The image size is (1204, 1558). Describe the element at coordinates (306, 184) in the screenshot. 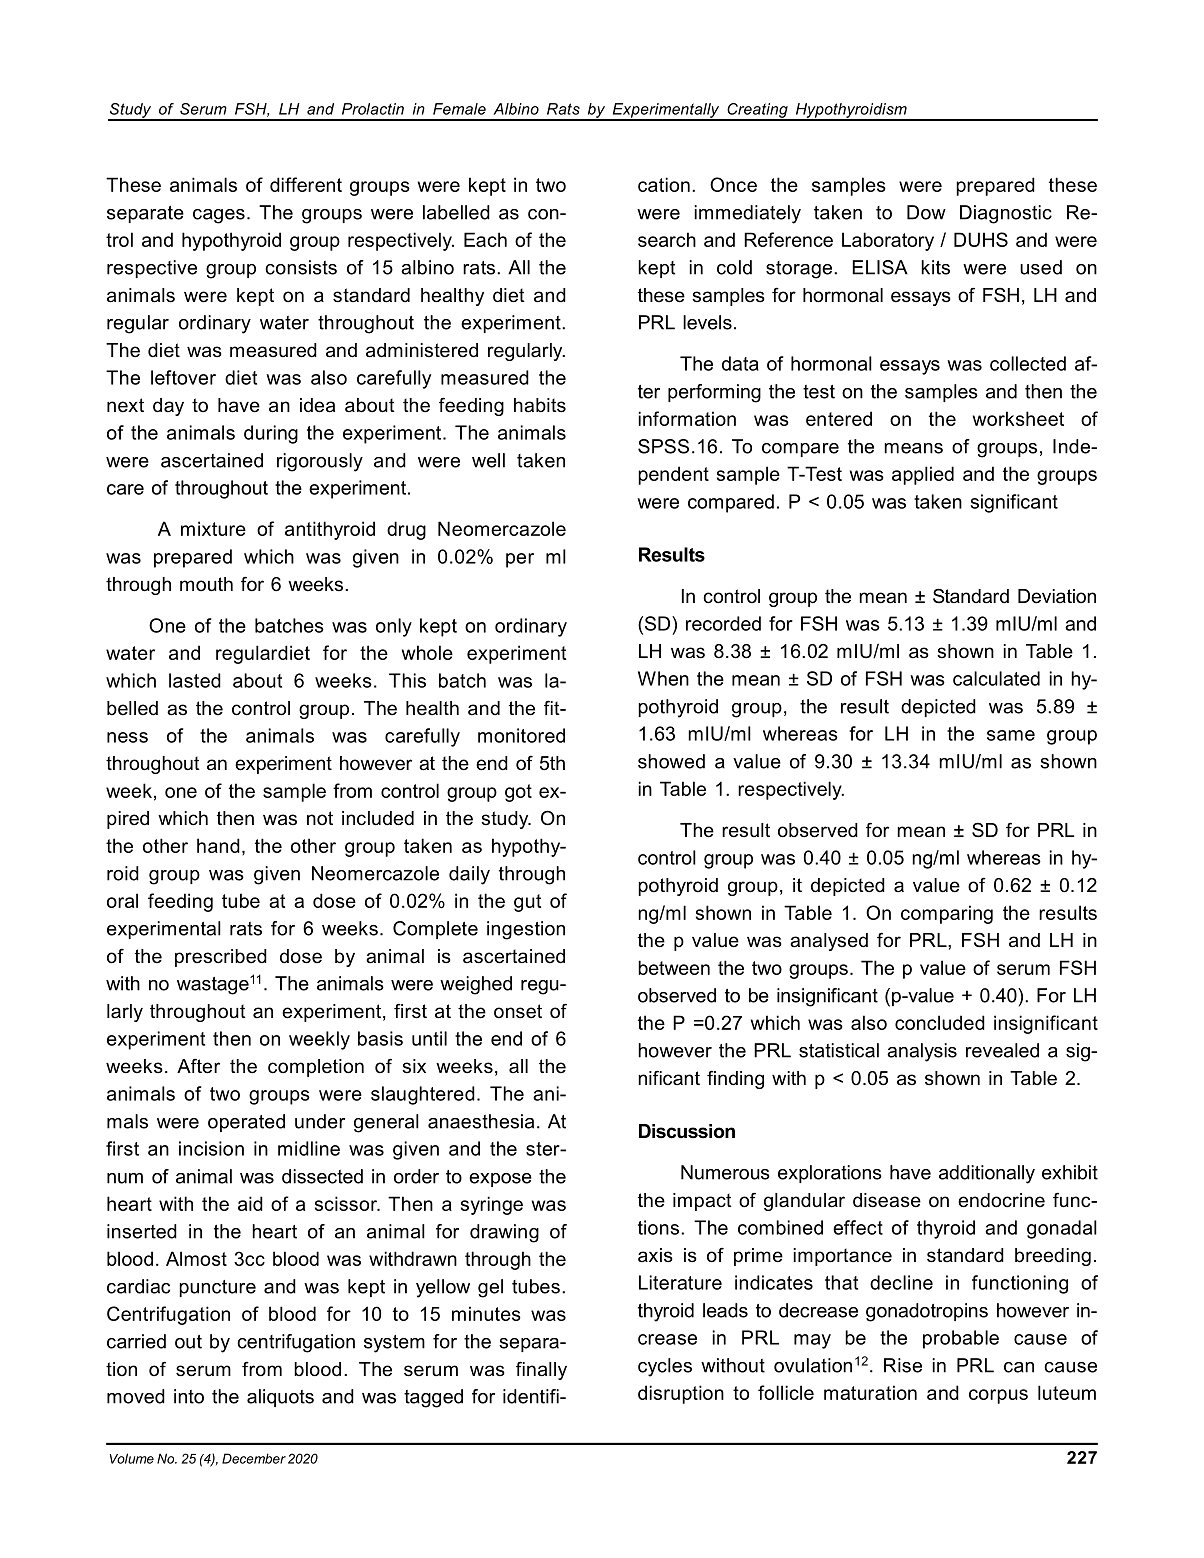

I see `different` at that location.
